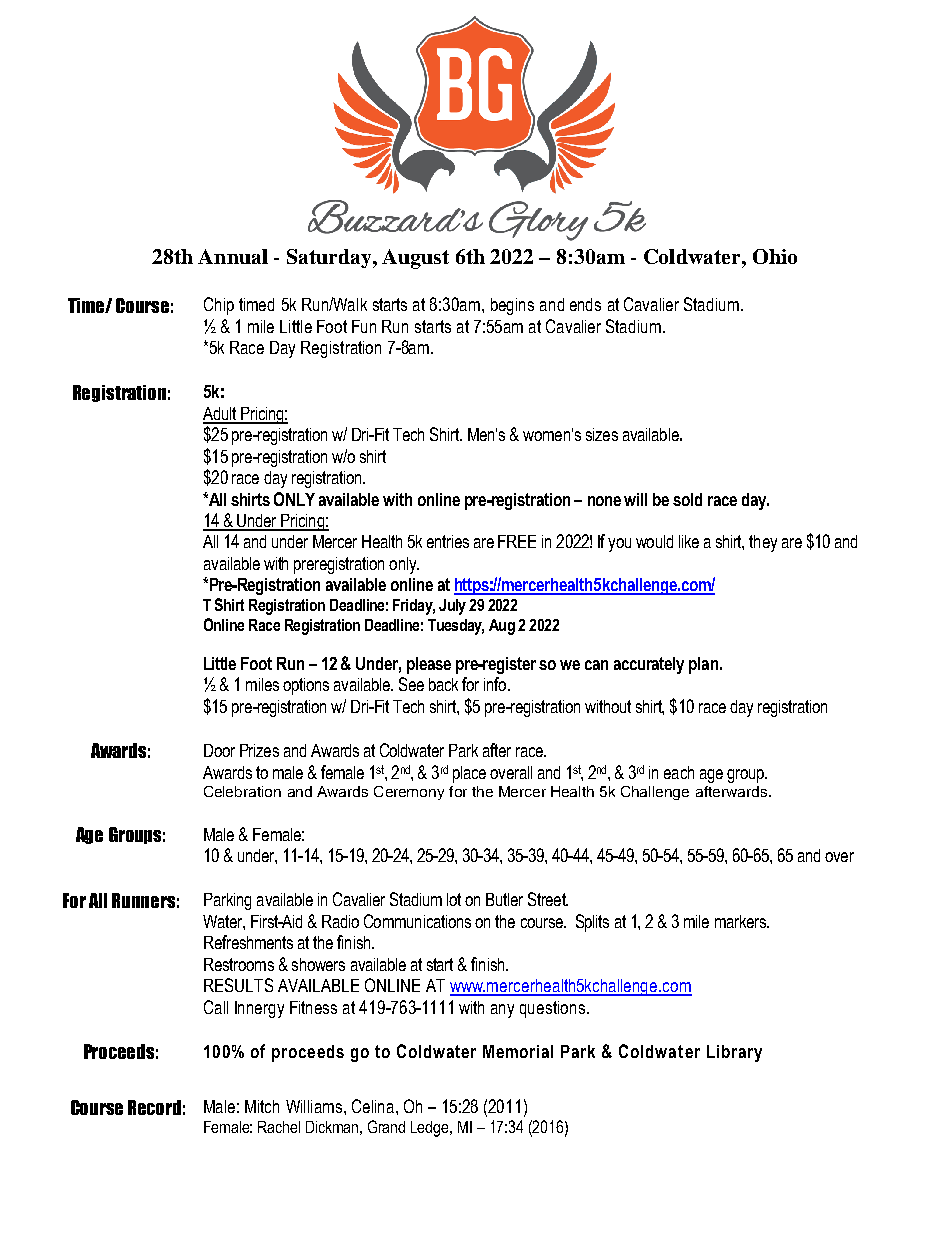  I want to click on Prizes, so click(259, 750).
